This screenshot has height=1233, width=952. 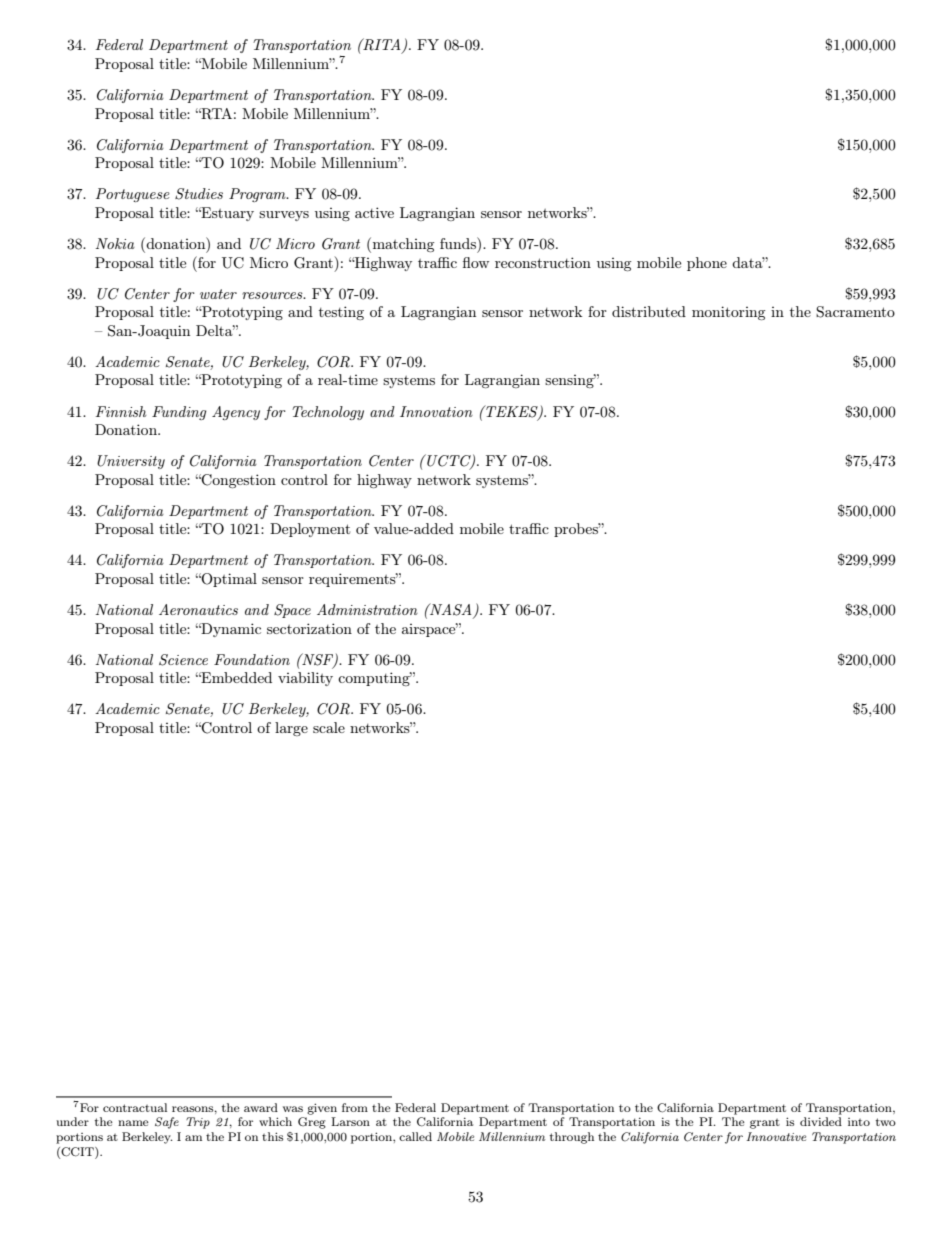 What do you see at coordinates (167, 1123) in the screenshot?
I see `Safe` at bounding box center [167, 1123].
